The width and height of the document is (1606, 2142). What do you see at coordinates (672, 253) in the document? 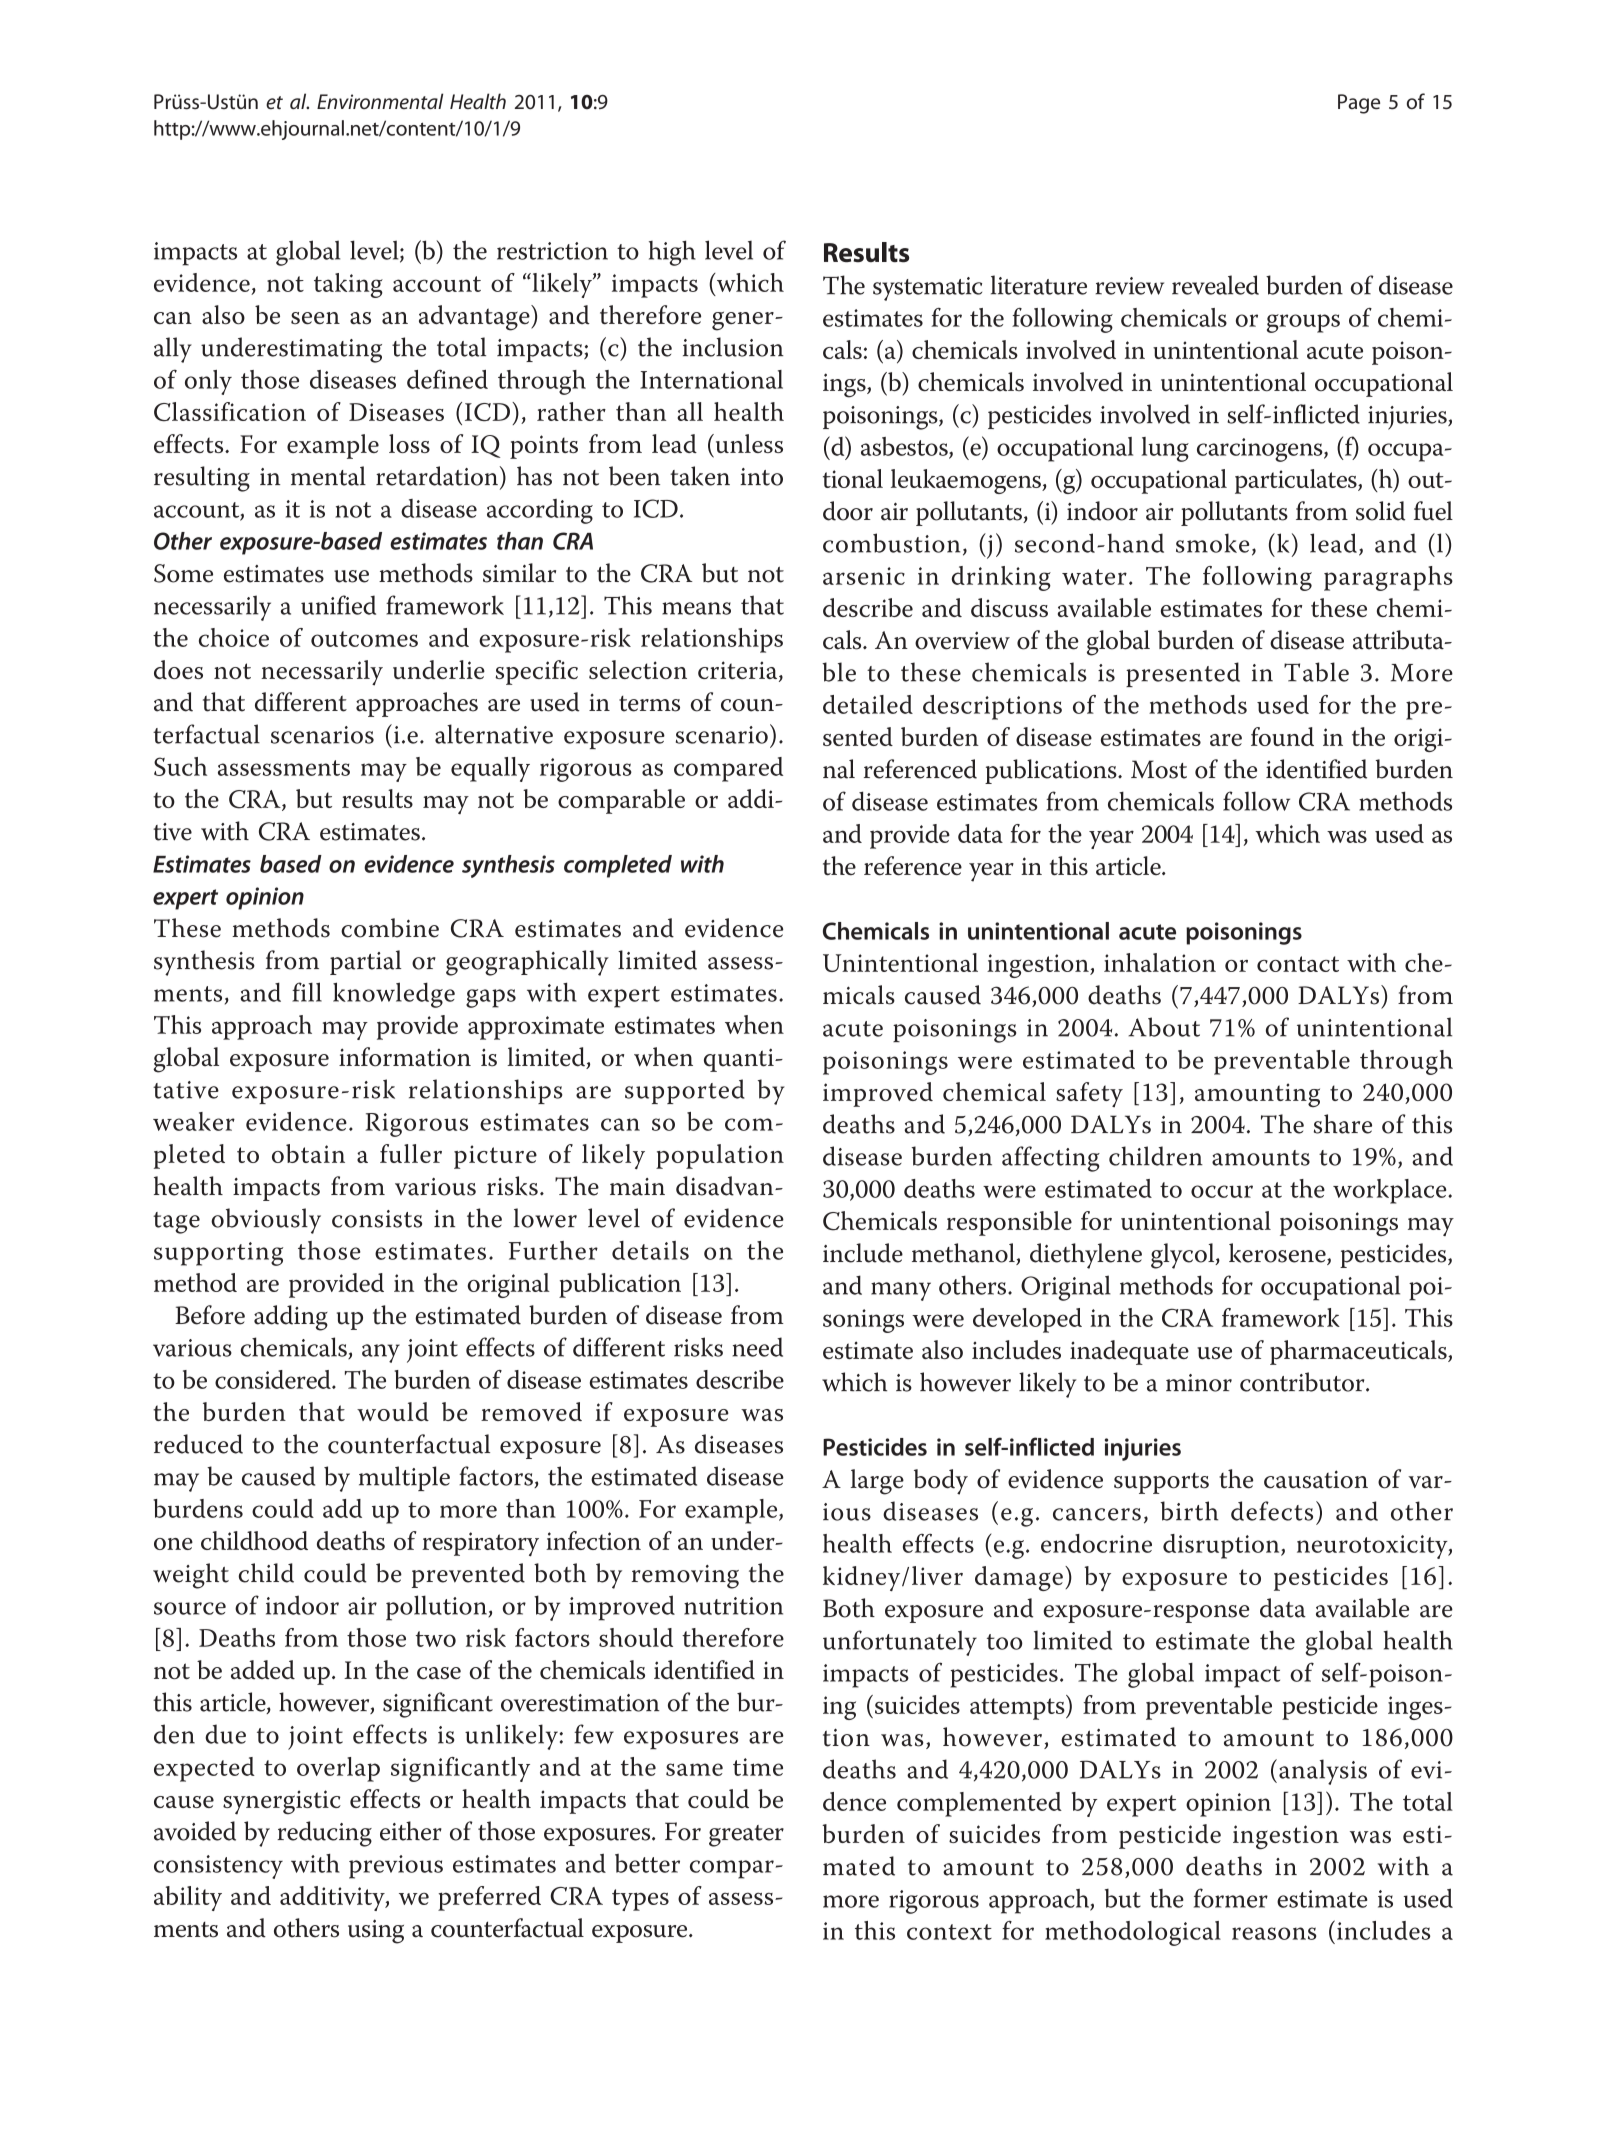
I see `high` at bounding box center [672, 253].
